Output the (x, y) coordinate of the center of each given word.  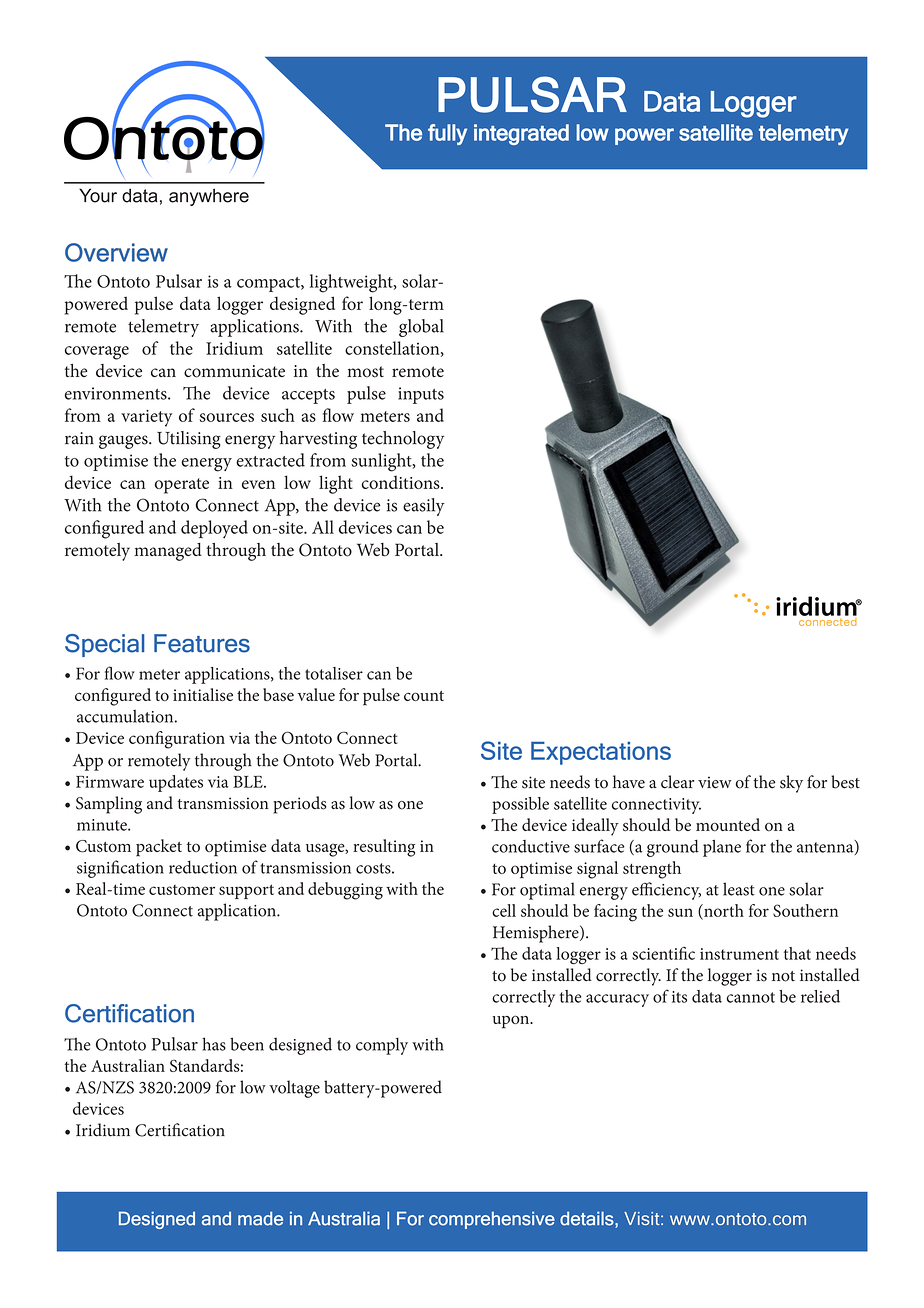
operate (182, 486)
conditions (402, 482)
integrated (521, 134)
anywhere (209, 197)
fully (447, 134)
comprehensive (492, 1220)
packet (159, 848)
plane (722, 848)
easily (424, 507)
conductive (531, 846)
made (260, 1218)
